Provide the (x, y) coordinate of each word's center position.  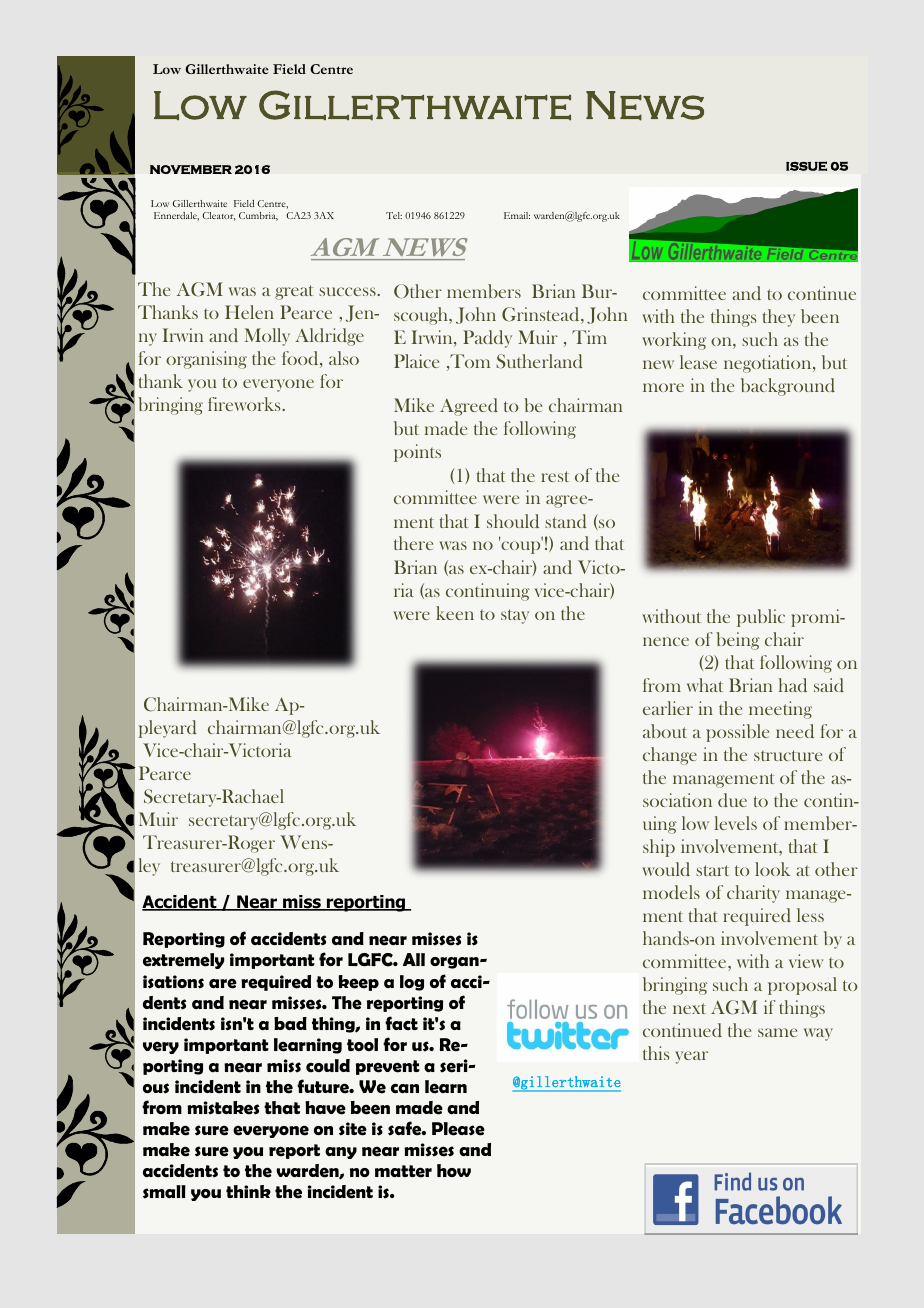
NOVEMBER (191, 170)
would (666, 869)
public (761, 618)
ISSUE (806, 166)
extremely (184, 961)
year (691, 1057)
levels (736, 823)
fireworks (245, 404)
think (248, 1191)
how (454, 1170)
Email (517, 215)
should (513, 521)
